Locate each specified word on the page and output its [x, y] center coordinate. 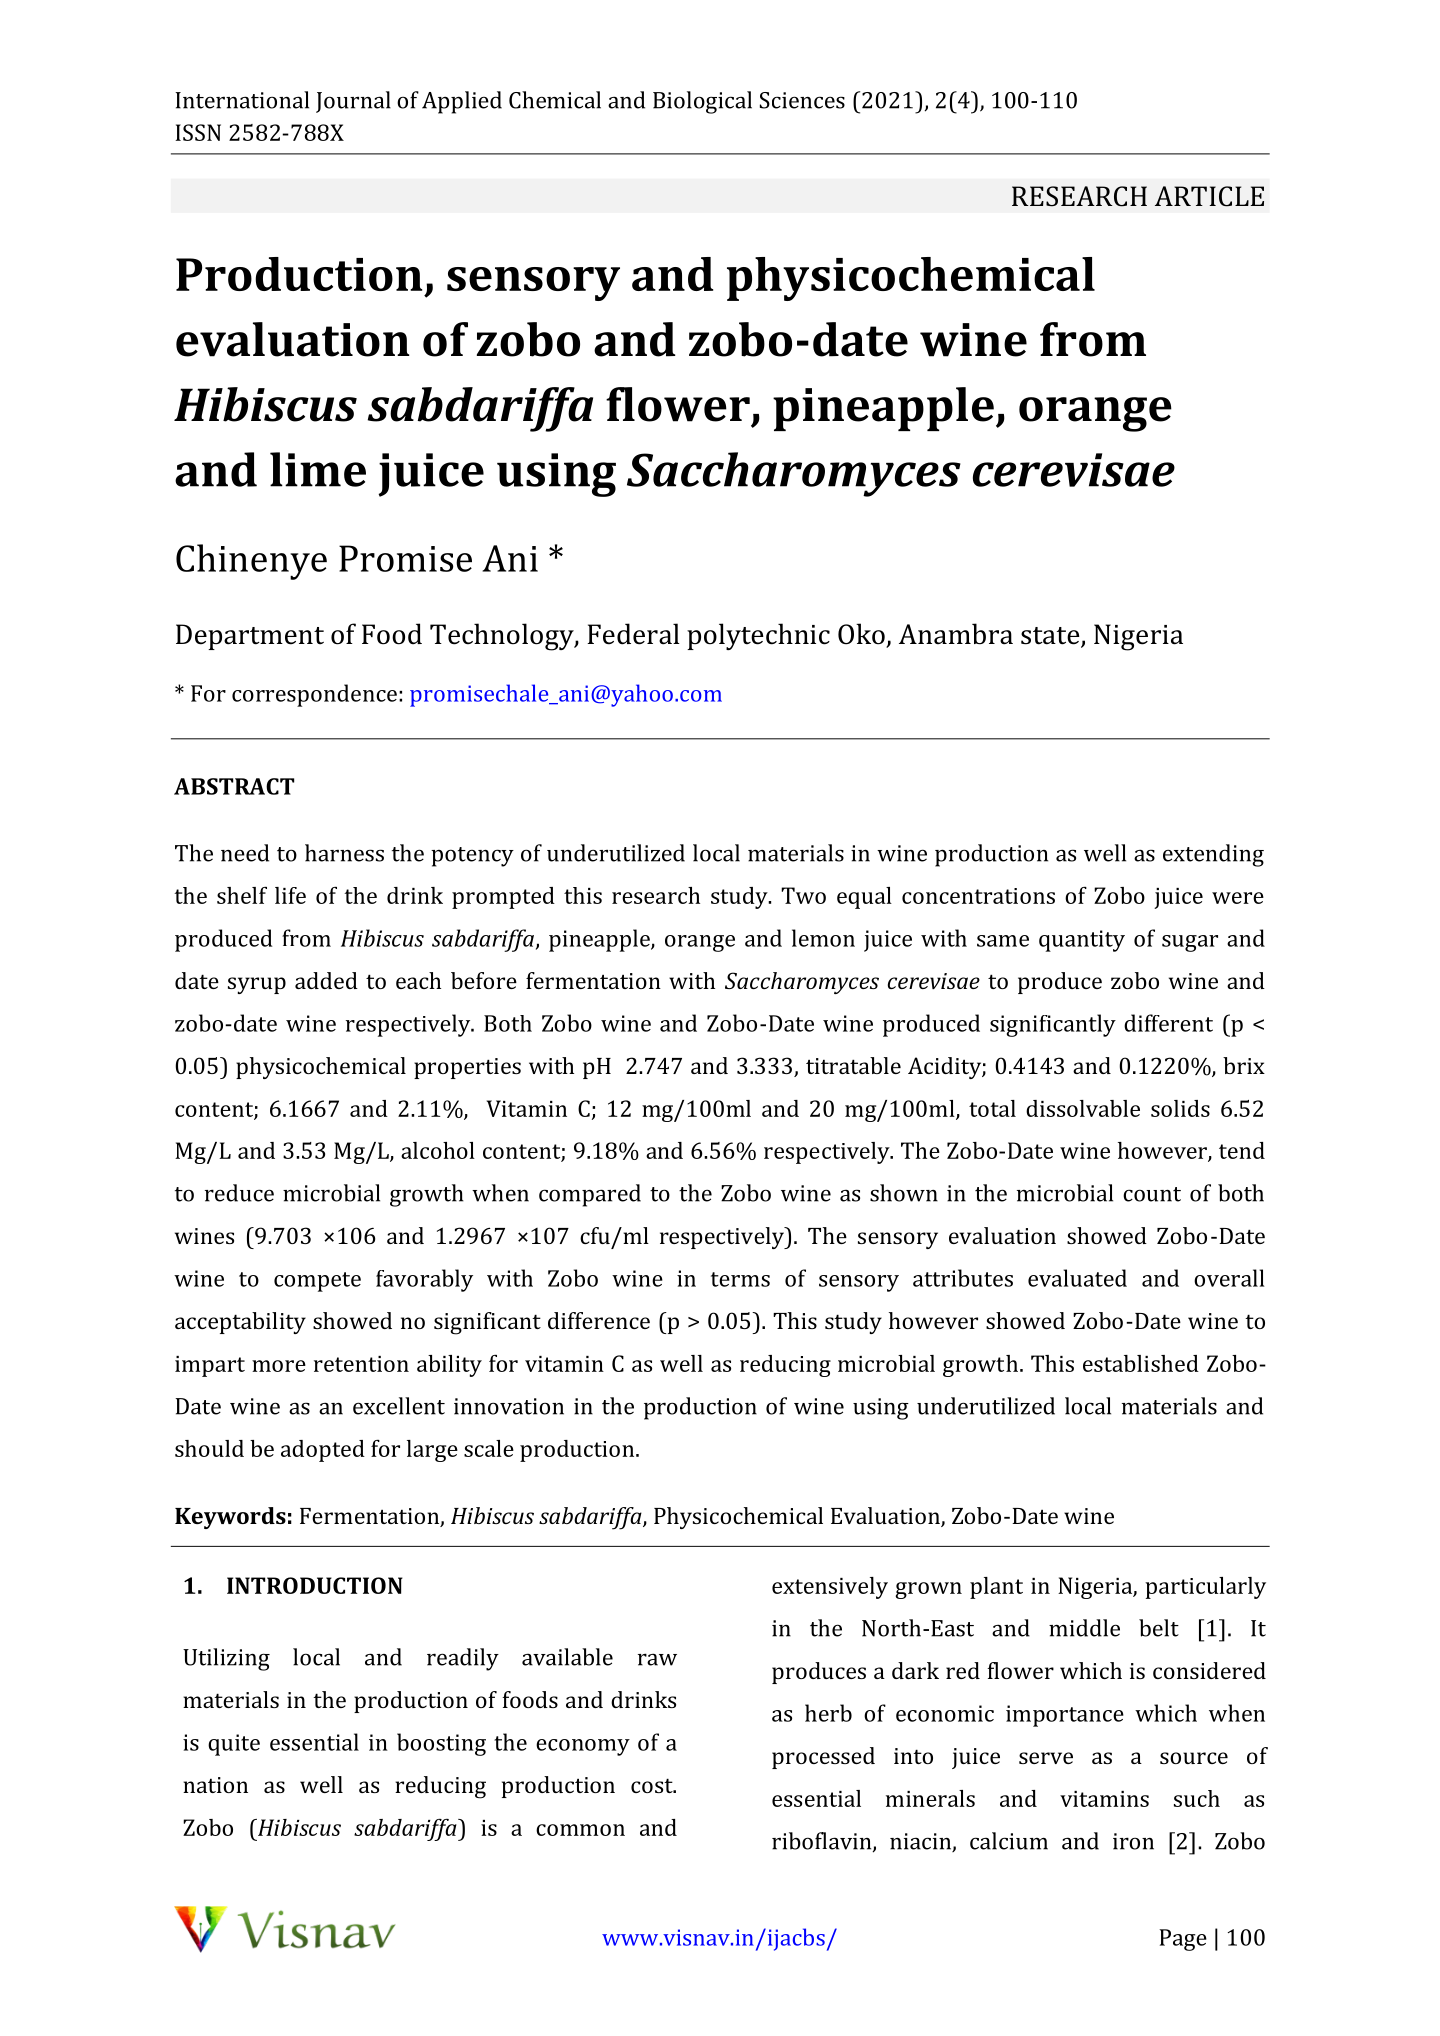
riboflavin [823, 1842]
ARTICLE [1209, 196]
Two [803, 895]
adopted [323, 1451]
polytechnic [758, 636]
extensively [830, 1588]
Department [250, 637]
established [1141, 1363]
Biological [702, 102]
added [326, 980]
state [1051, 637]
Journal [353, 102]
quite [234, 1745]
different [1168, 1023]
